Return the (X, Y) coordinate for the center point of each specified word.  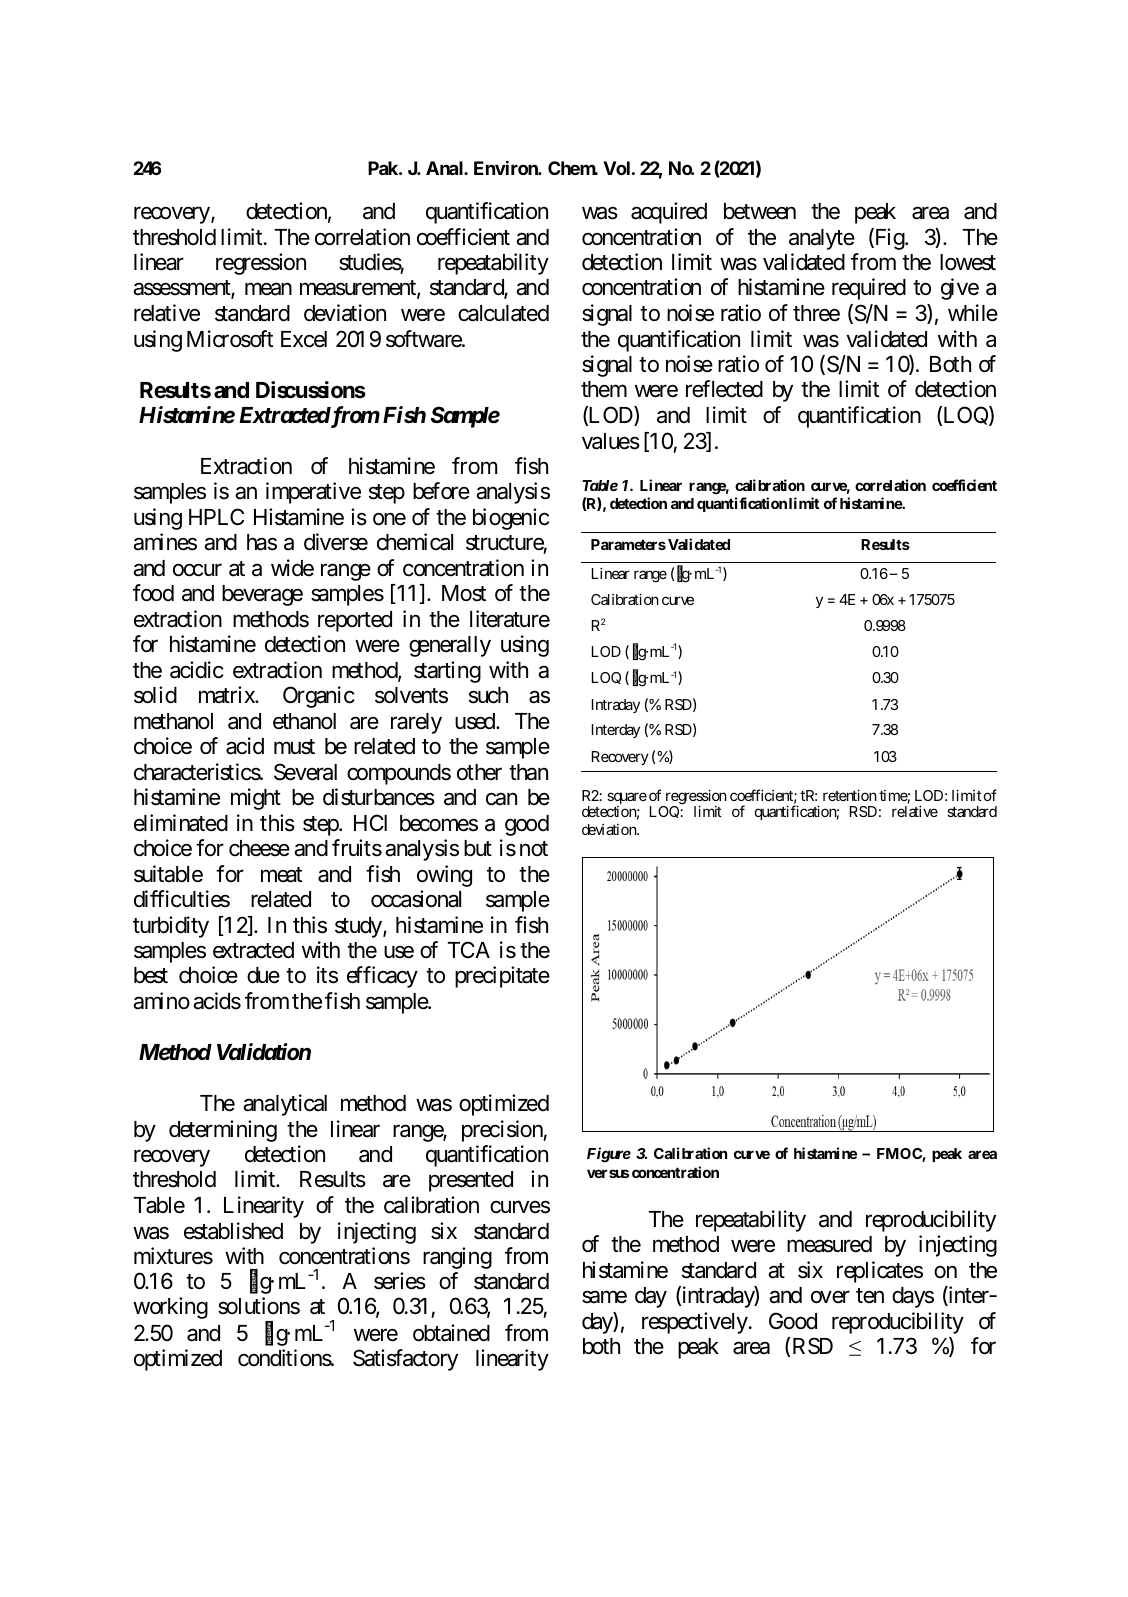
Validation (264, 1052)
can (501, 799)
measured (829, 1244)
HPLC (216, 516)
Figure (609, 1155)
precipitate (502, 977)
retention (850, 795)
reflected (724, 389)
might (256, 799)
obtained (451, 1333)
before (441, 491)
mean (268, 289)
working (170, 1308)
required (869, 289)
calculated (503, 313)
